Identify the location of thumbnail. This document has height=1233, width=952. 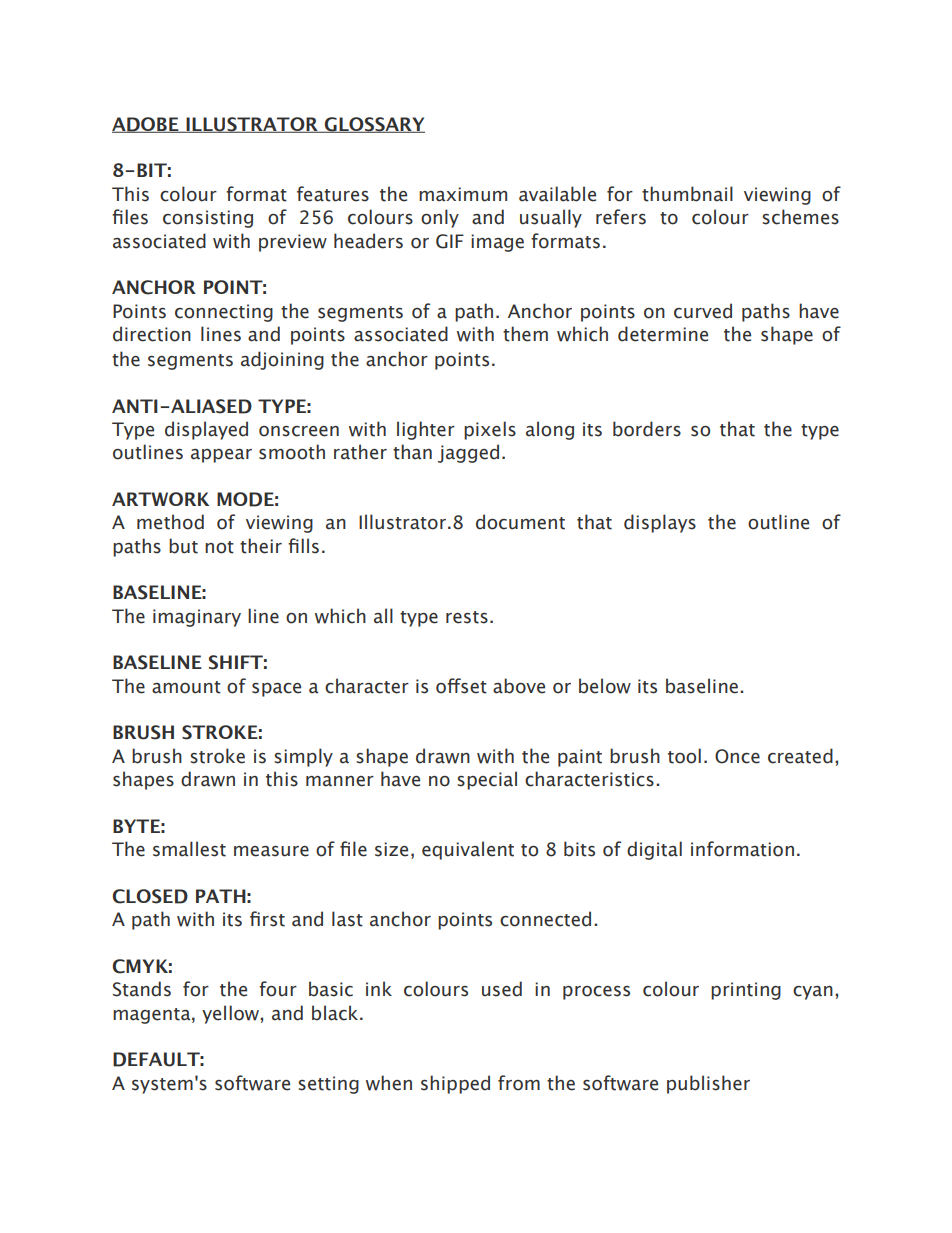
(687, 194).
